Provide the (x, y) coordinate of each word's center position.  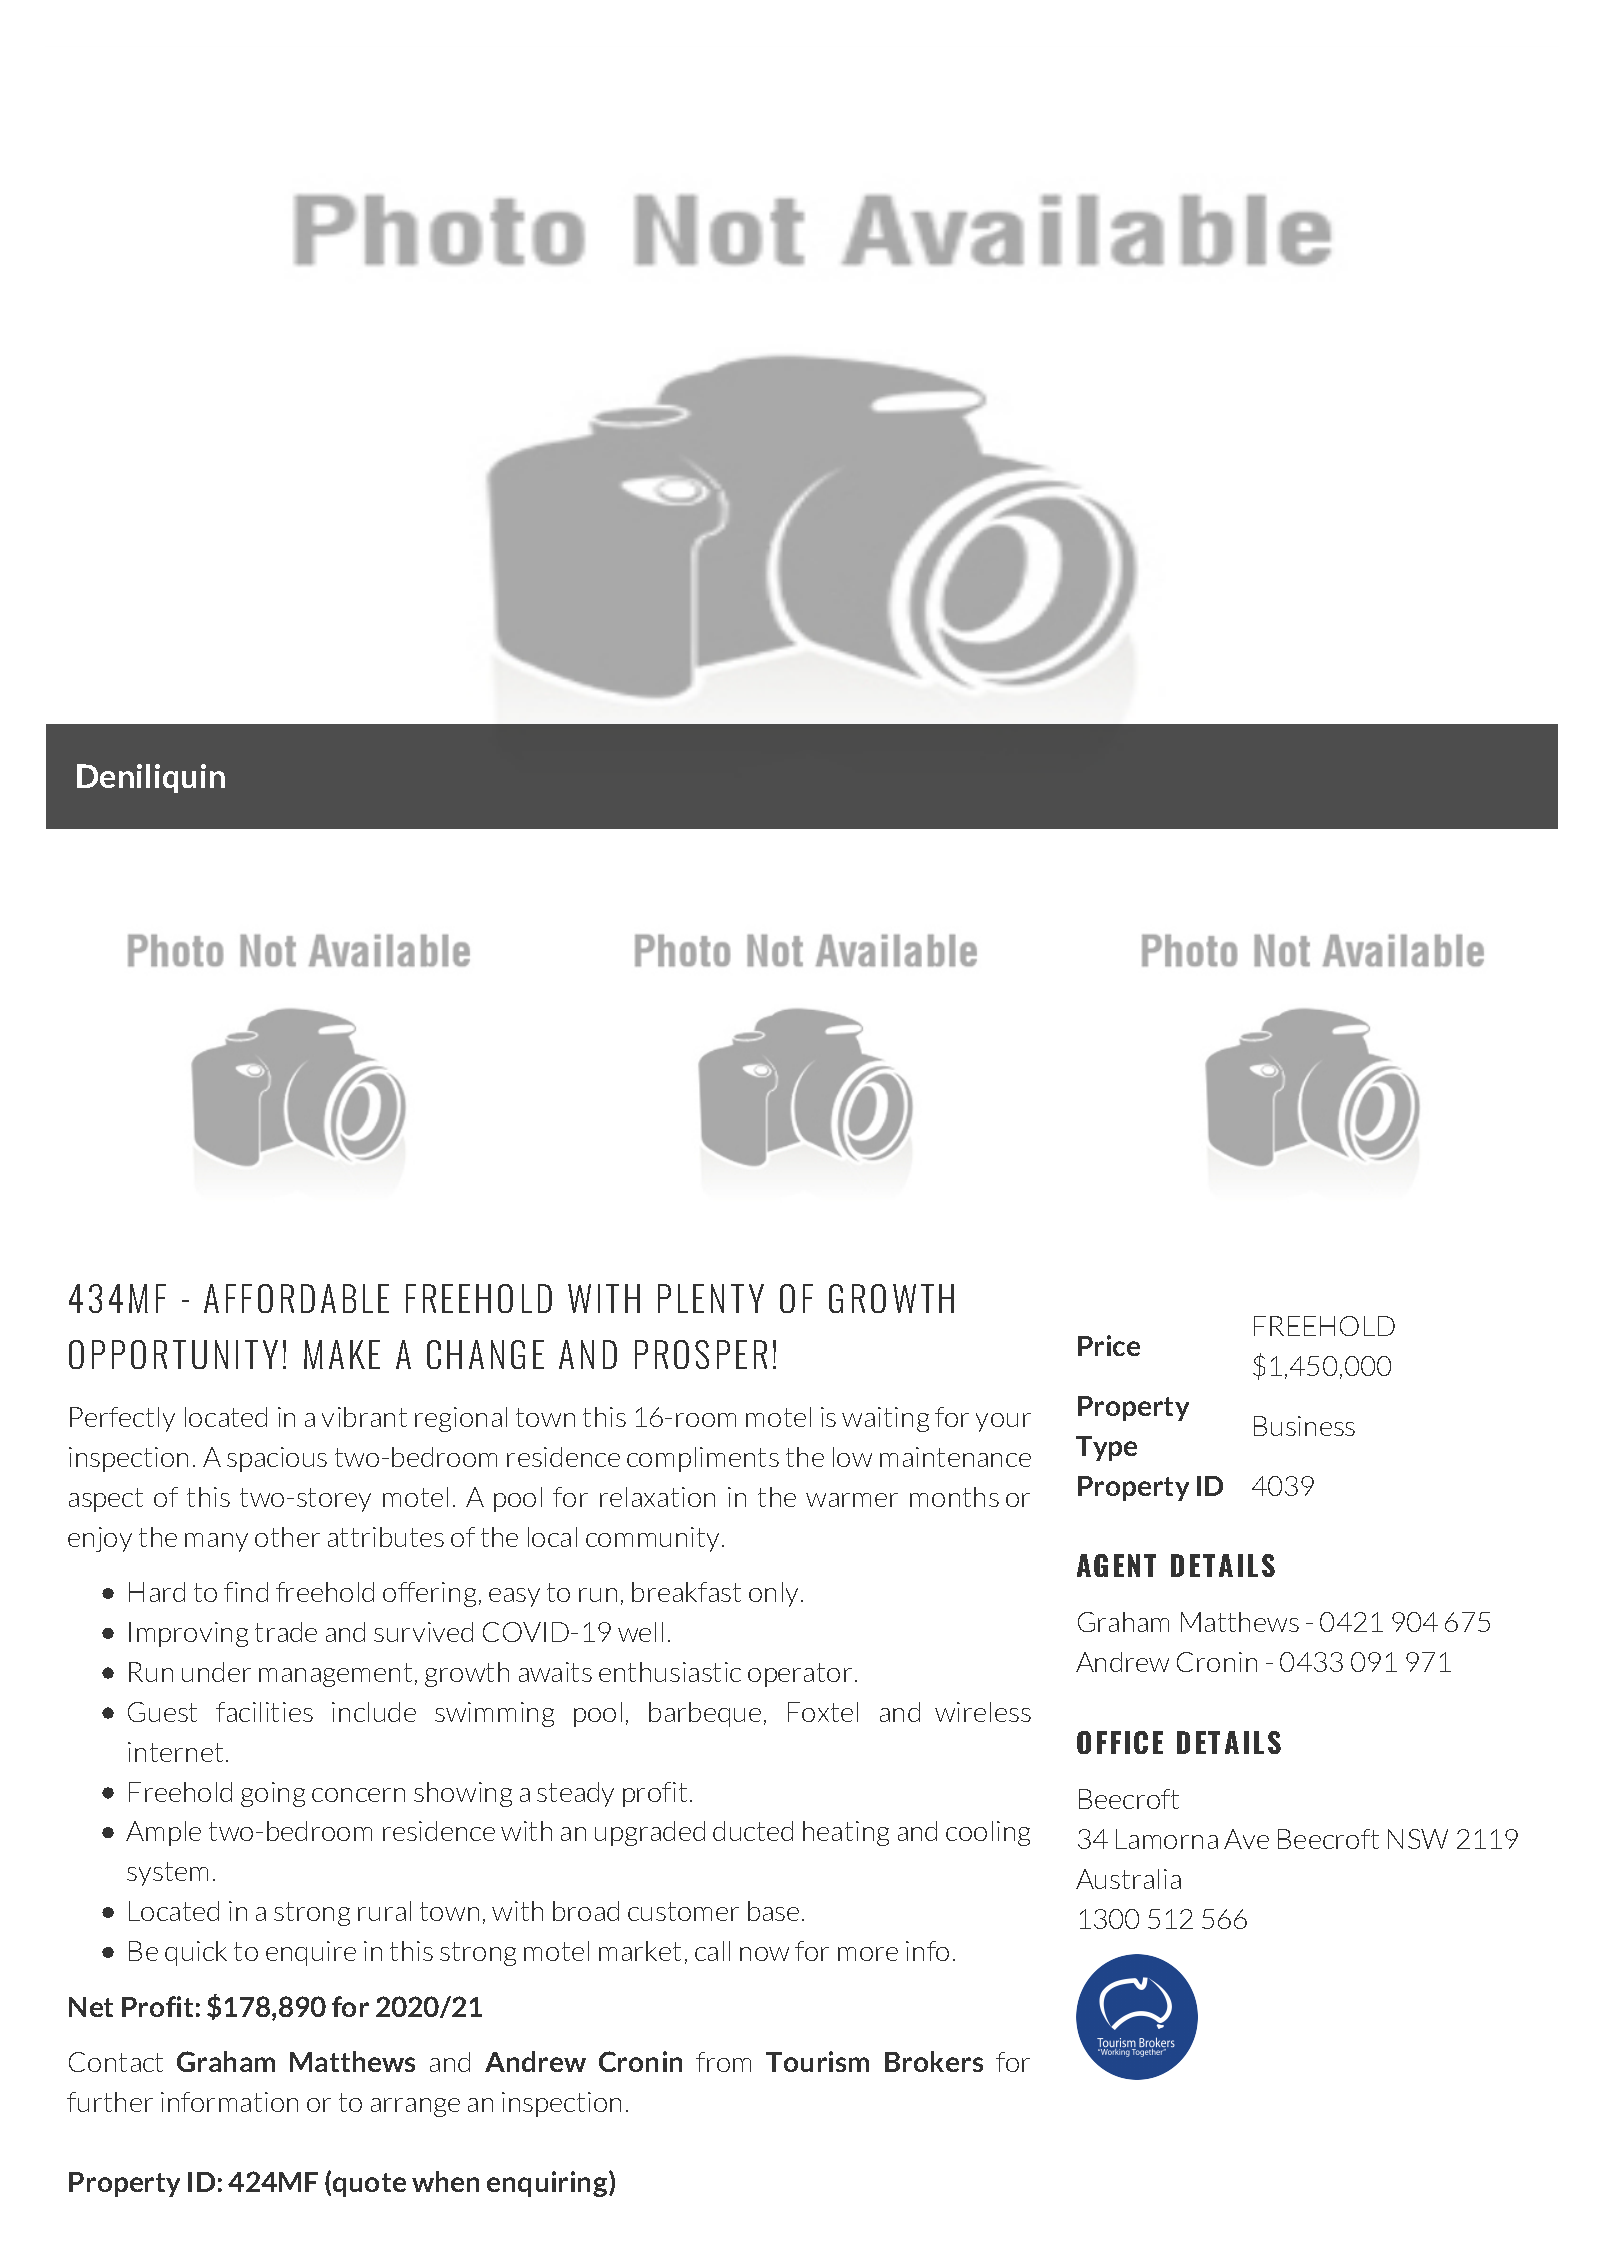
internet (175, 1752)
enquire (311, 1953)
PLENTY (711, 1298)
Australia (1128, 1879)
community (654, 1539)
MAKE (342, 1354)
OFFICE (1120, 1742)
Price (1109, 1345)
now (764, 1954)
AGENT (1116, 1565)
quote (369, 2185)
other (287, 1537)
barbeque (705, 1714)
